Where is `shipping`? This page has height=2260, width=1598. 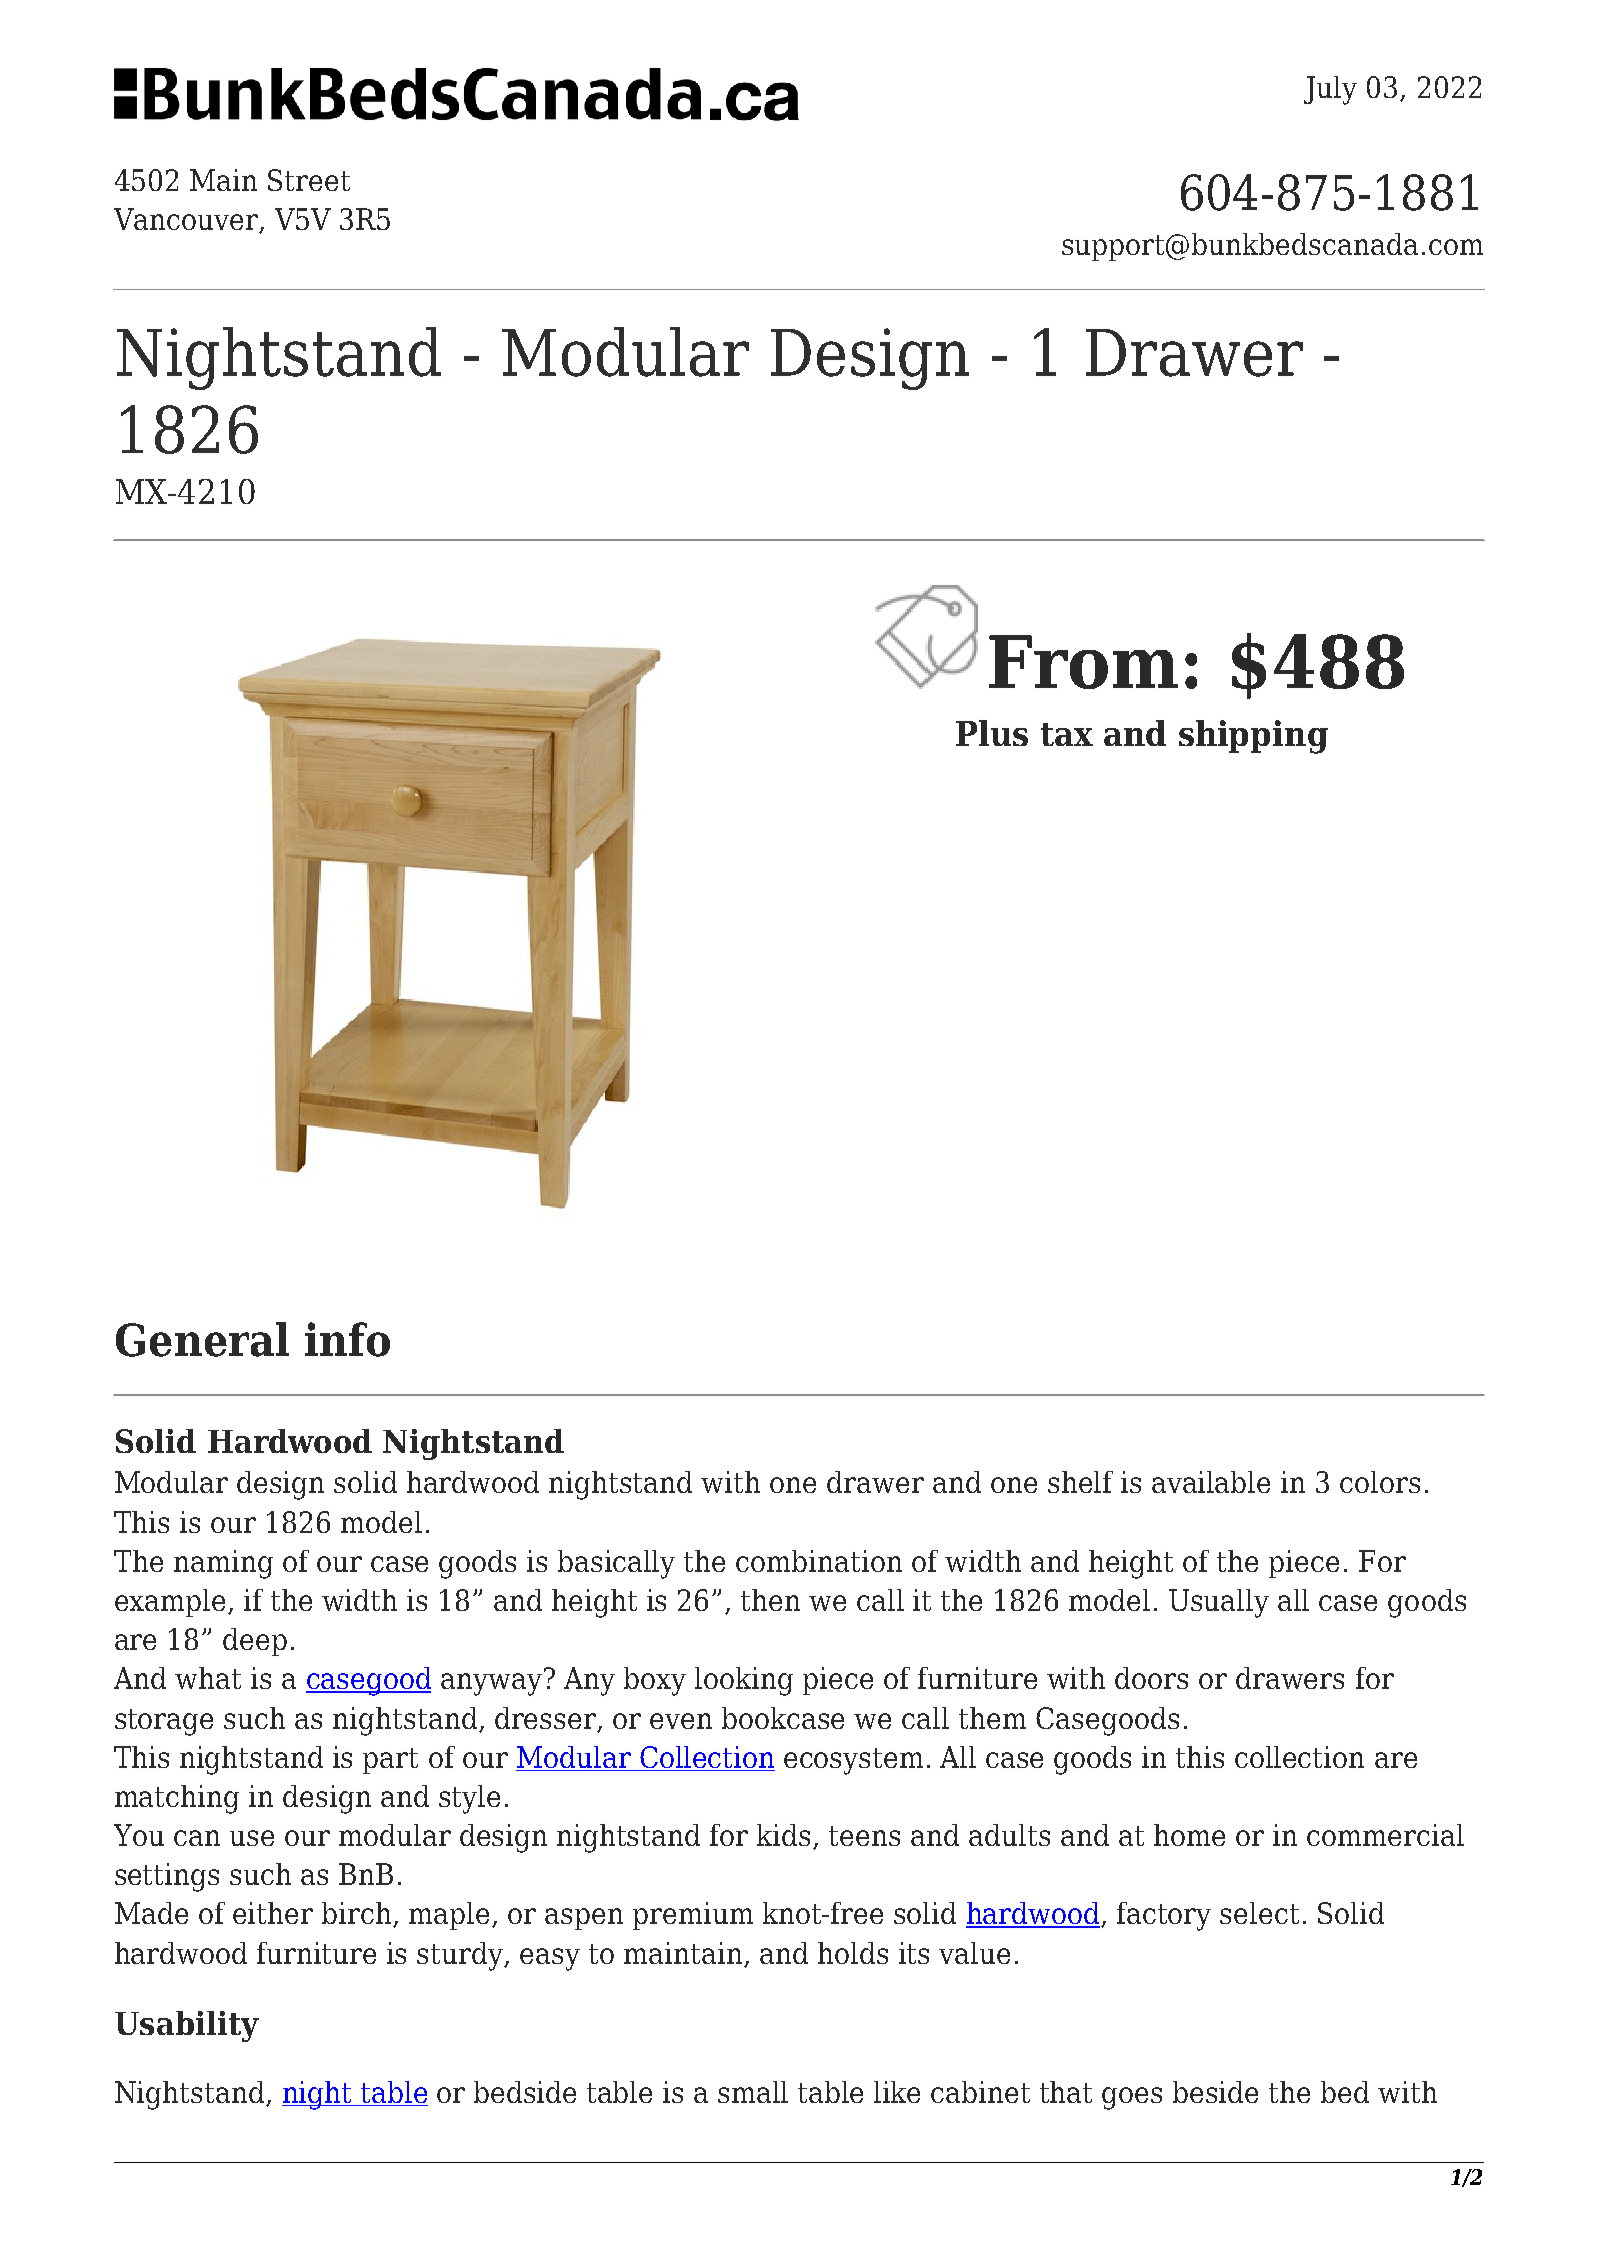 shipping is located at coordinates (1253, 737).
